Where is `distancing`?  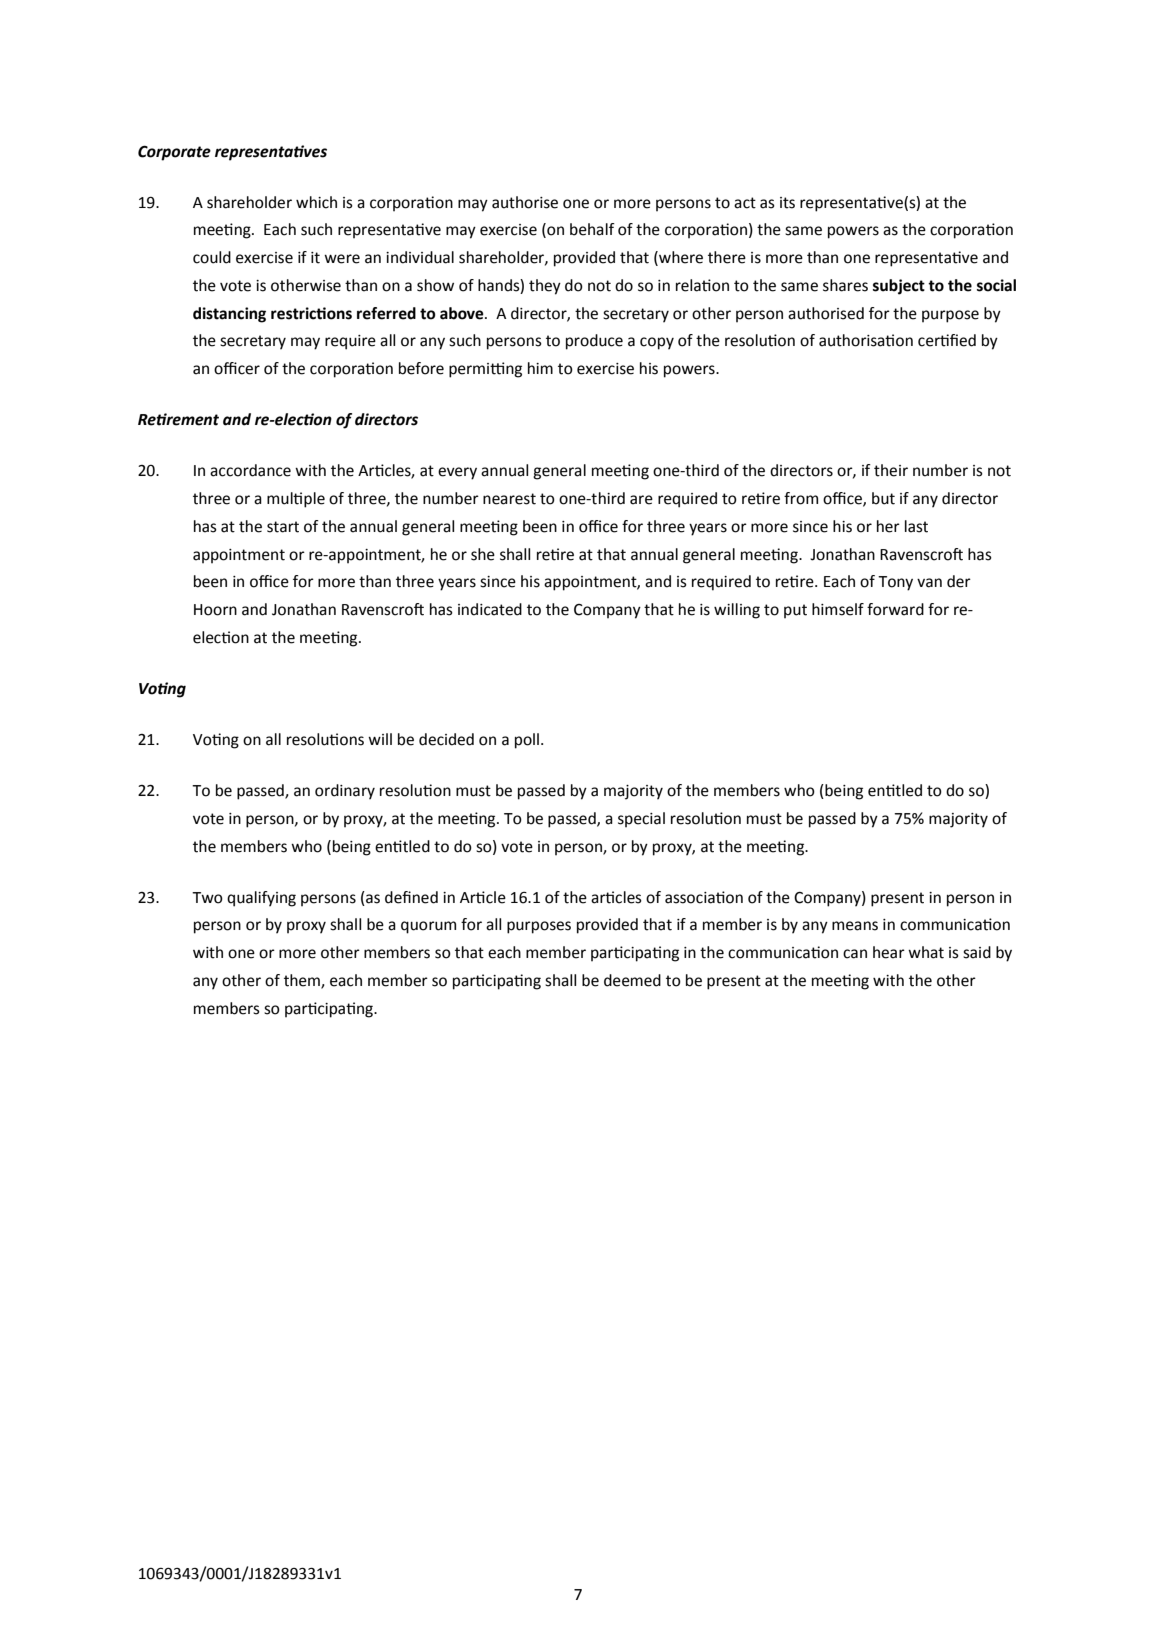 distancing is located at coordinates (229, 315).
